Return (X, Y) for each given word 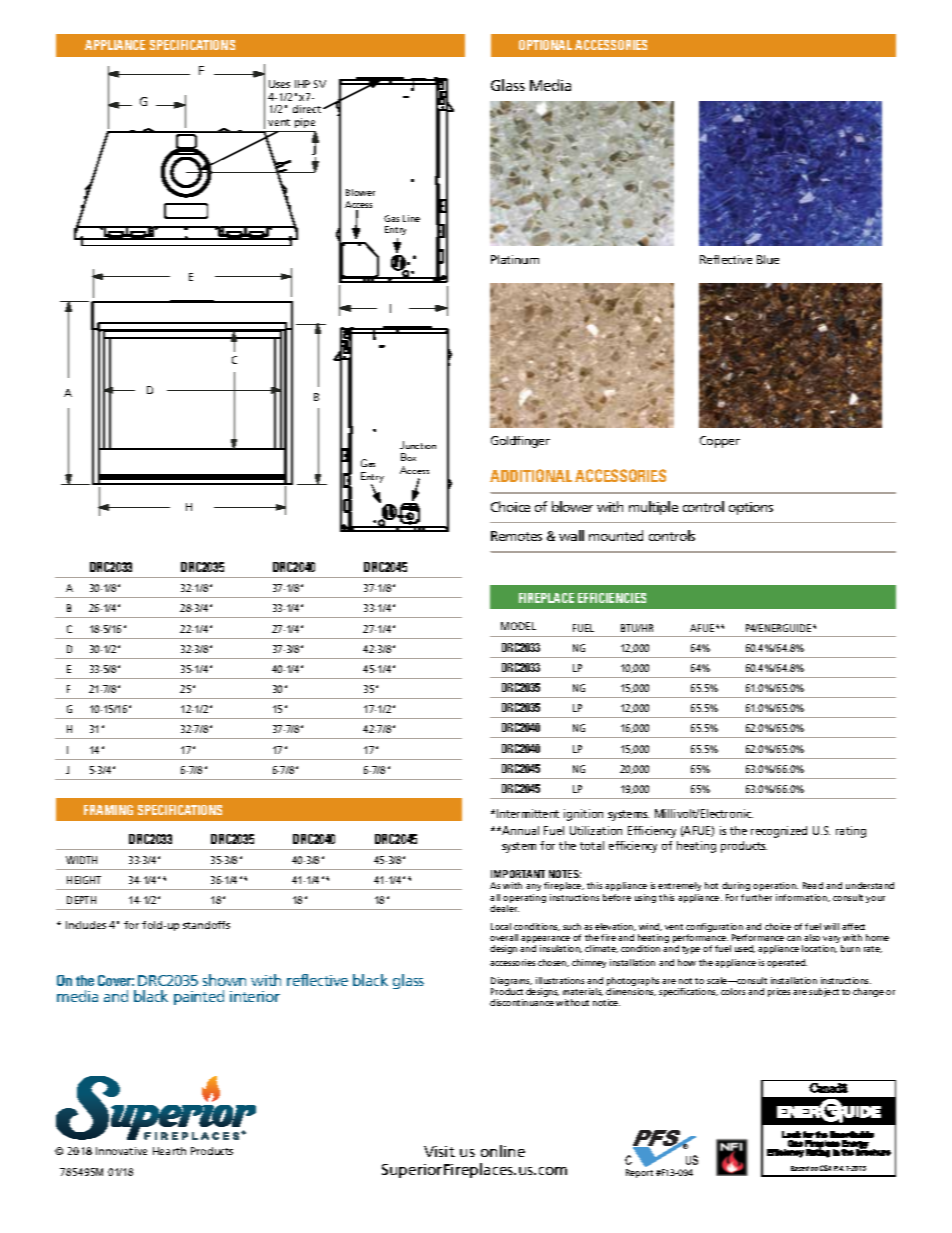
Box (408, 457)
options (751, 508)
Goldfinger (520, 442)
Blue (768, 259)
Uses (279, 84)
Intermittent (528, 813)
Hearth (169, 1151)
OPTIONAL (545, 45)
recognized (779, 832)
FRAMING (108, 810)
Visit (439, 1151)
